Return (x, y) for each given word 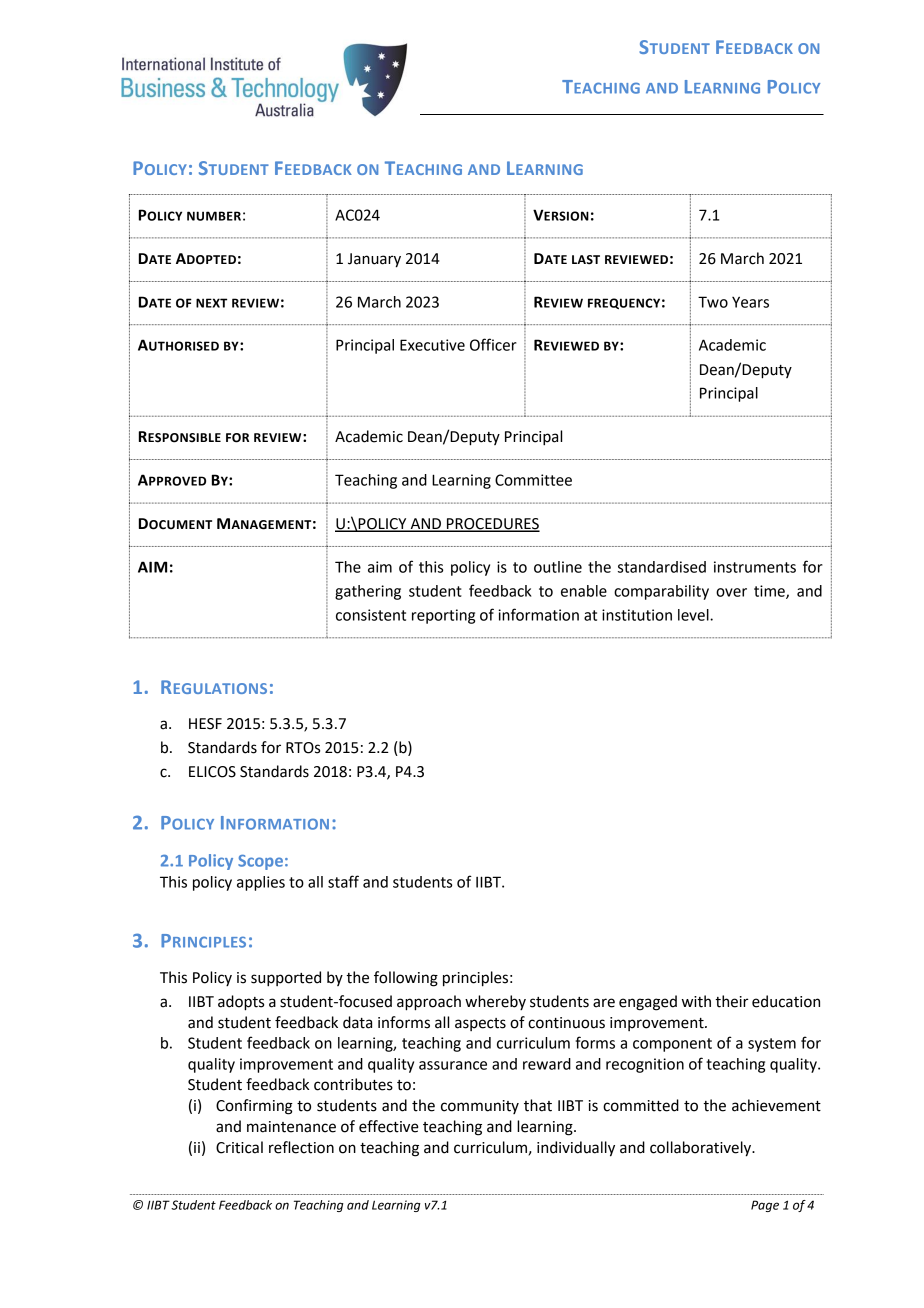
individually (576, 1149)
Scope (260, 862)
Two (713, 302)
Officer (493, 344)
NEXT (211, 303)
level (694, 615)
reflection (301, 1147)
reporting (443, 616)
